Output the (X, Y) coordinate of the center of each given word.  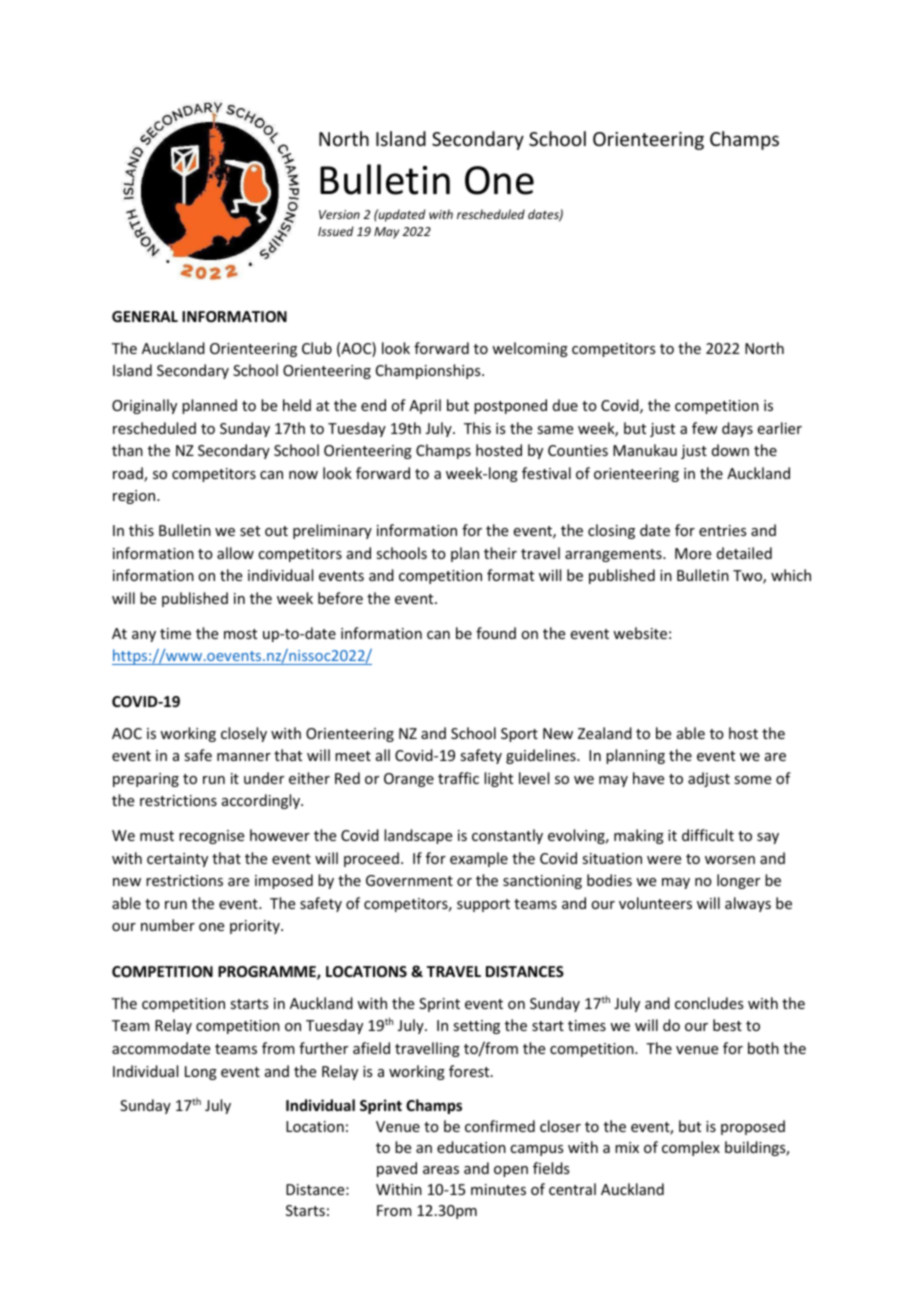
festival (546, 473)
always (748, 904)
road (129, 474)
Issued (336, 231)
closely (244, 734)
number (168, 925)
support (483, 905)
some (752, 780)
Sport (519, 735)
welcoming (530, 349)
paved (397, 1169)
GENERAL (145, 316)
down (730, 450)
